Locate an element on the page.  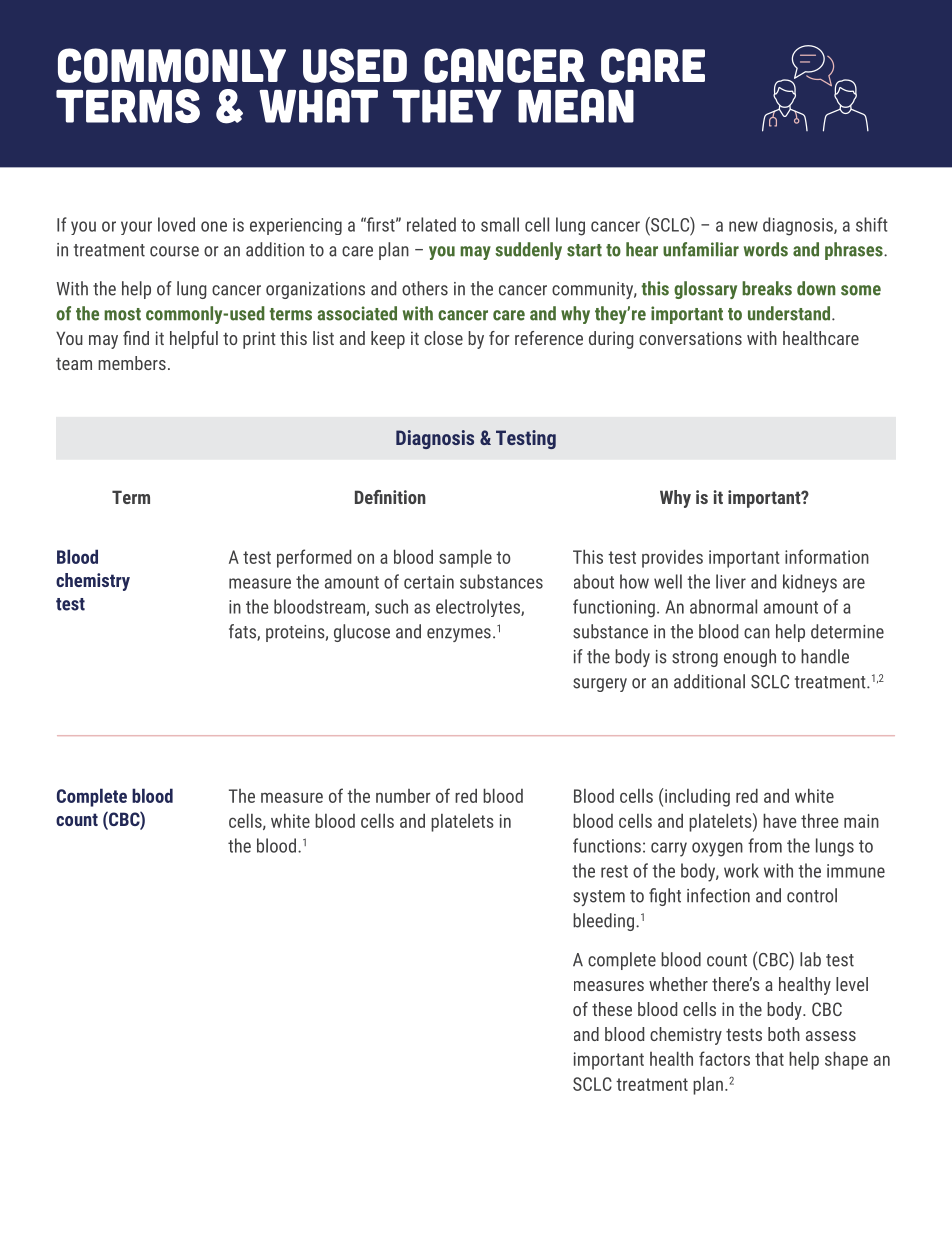
loved is located at coordinates (176, 224).
